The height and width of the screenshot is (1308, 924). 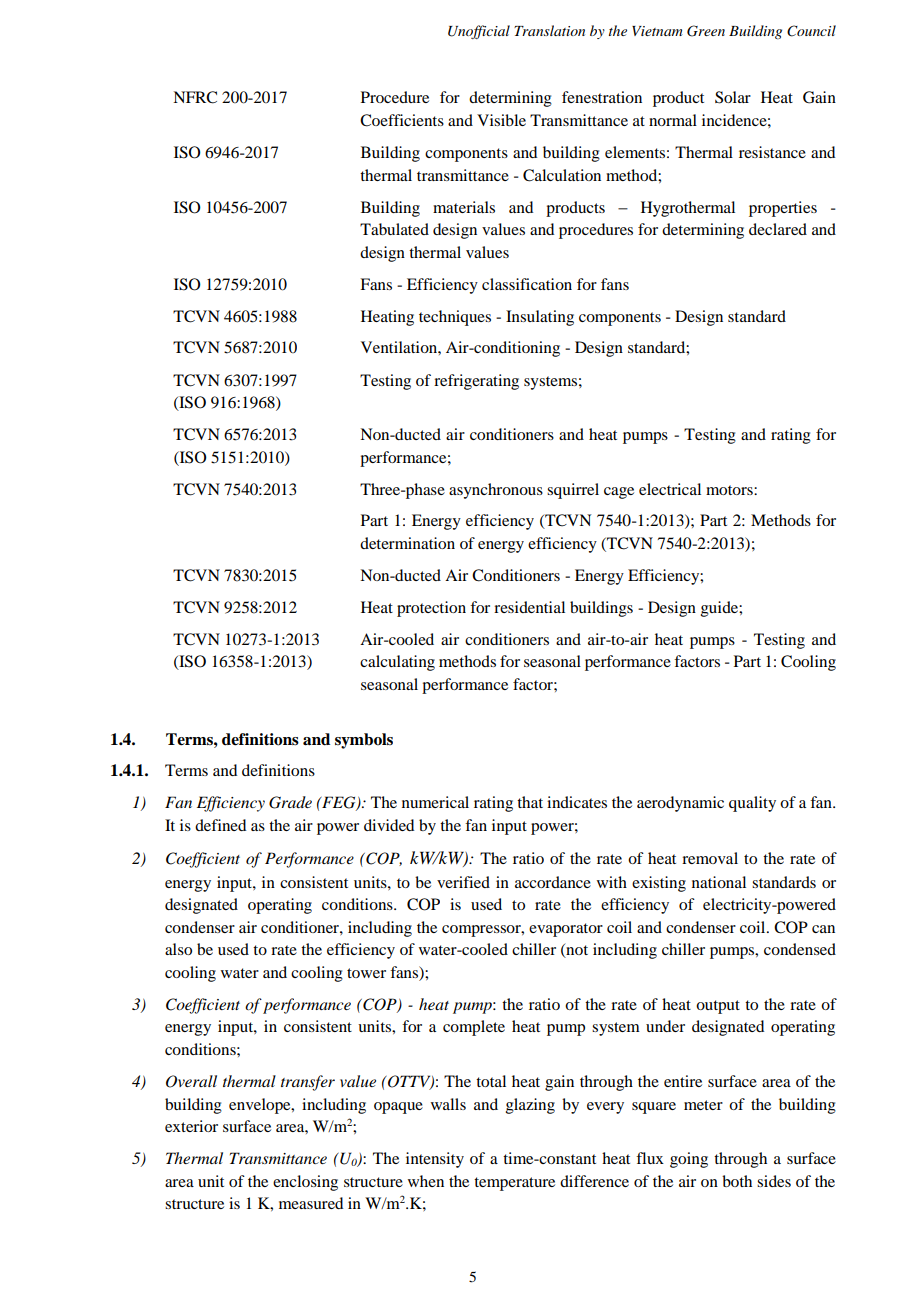 What do you see at coordinates (730, 490) in the screenshot?
I see `motors` at bounding box center [730, 490].
